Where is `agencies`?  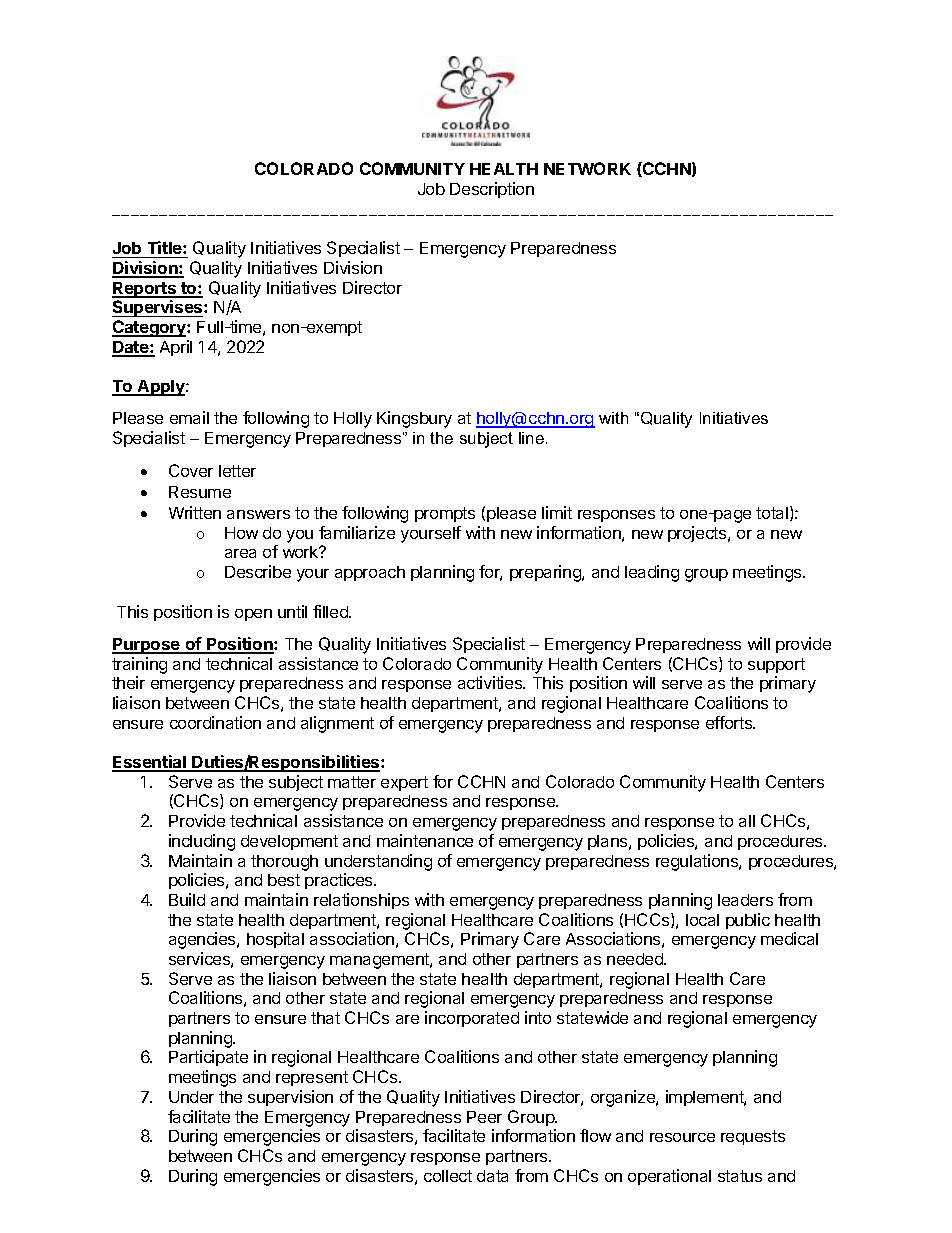 agencies is located at coordinates (203, 940).
